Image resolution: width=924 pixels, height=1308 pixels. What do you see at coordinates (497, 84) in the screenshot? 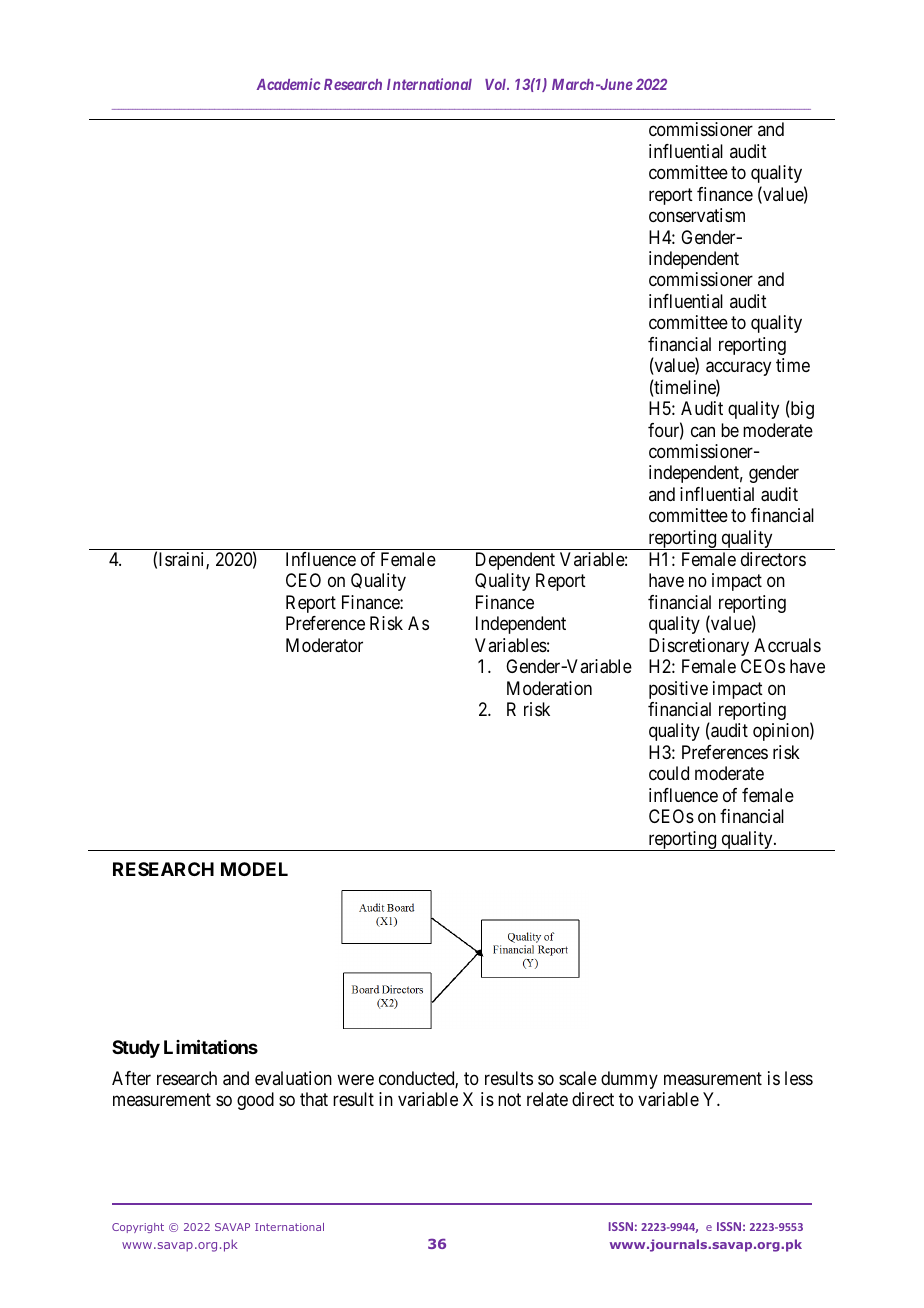
I see `Vol` at bounding box center [497, 84].
